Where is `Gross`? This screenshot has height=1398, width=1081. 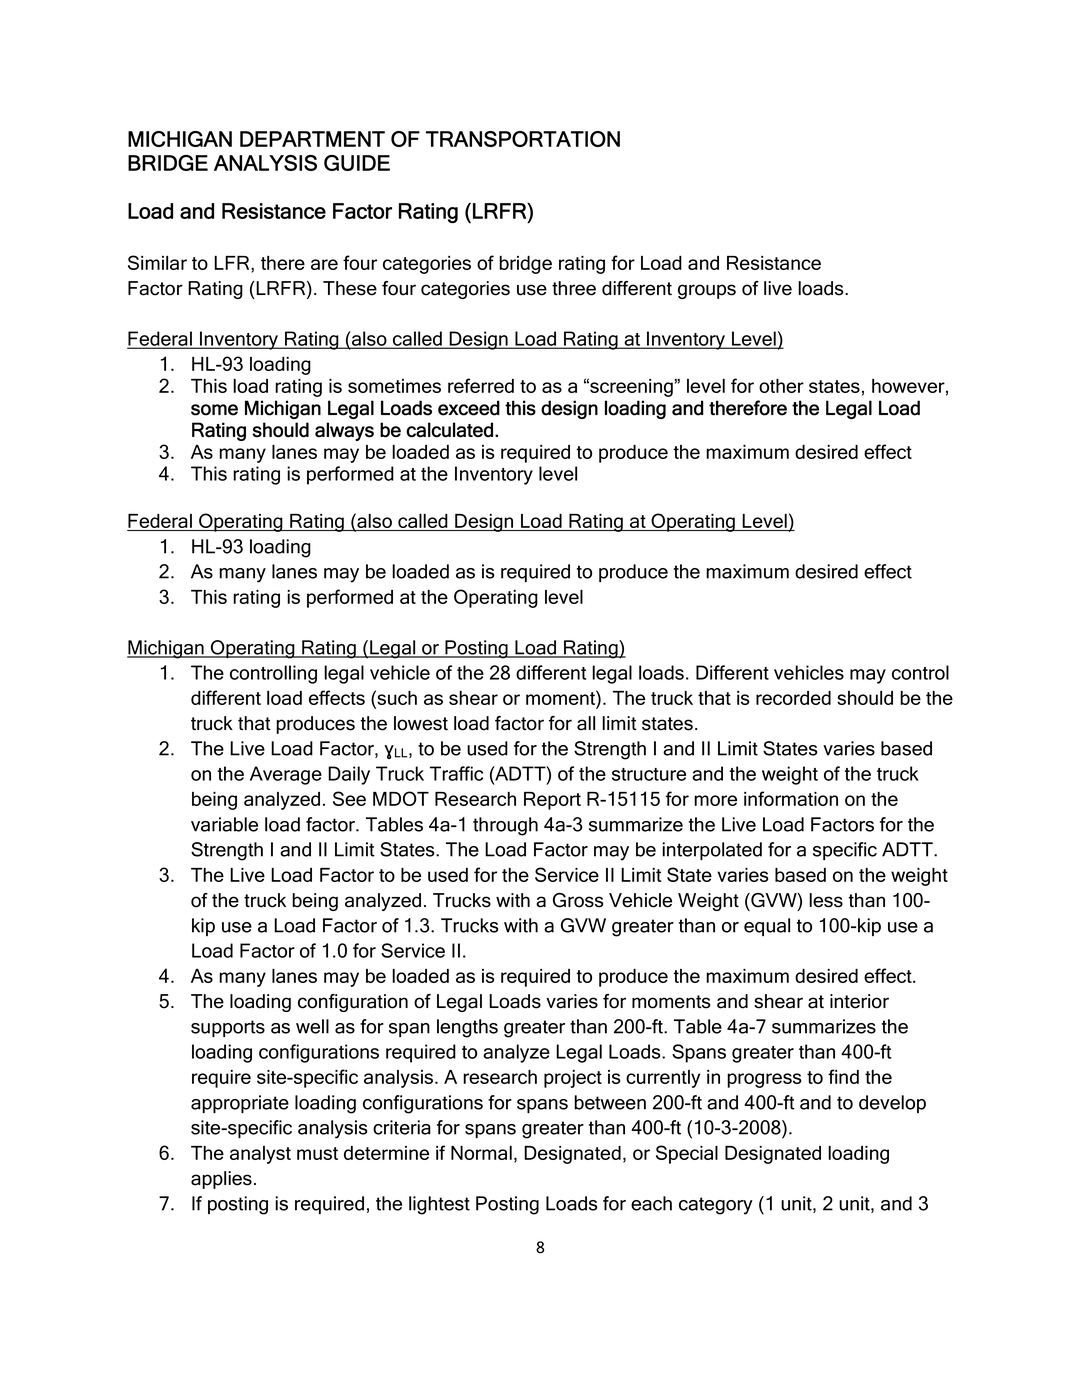 Gross is located at coordinates (578, 900).
